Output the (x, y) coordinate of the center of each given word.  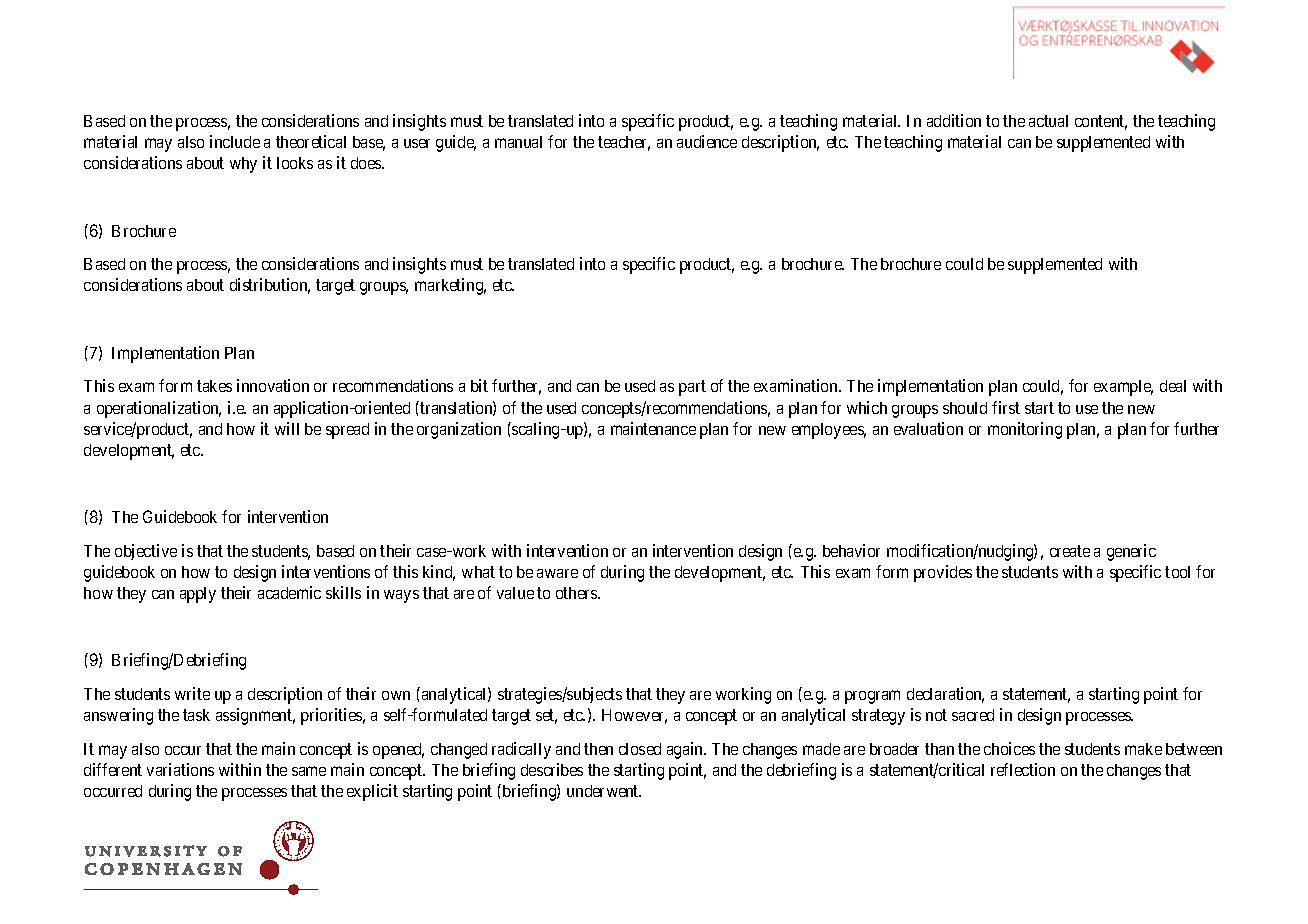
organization (459, 430)
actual (1048, 121)
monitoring (1025, 430)
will (287, 428)
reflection (1023, 769)
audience (707, 141)
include (235, 141)
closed (640, 749)
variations (180, 769)
